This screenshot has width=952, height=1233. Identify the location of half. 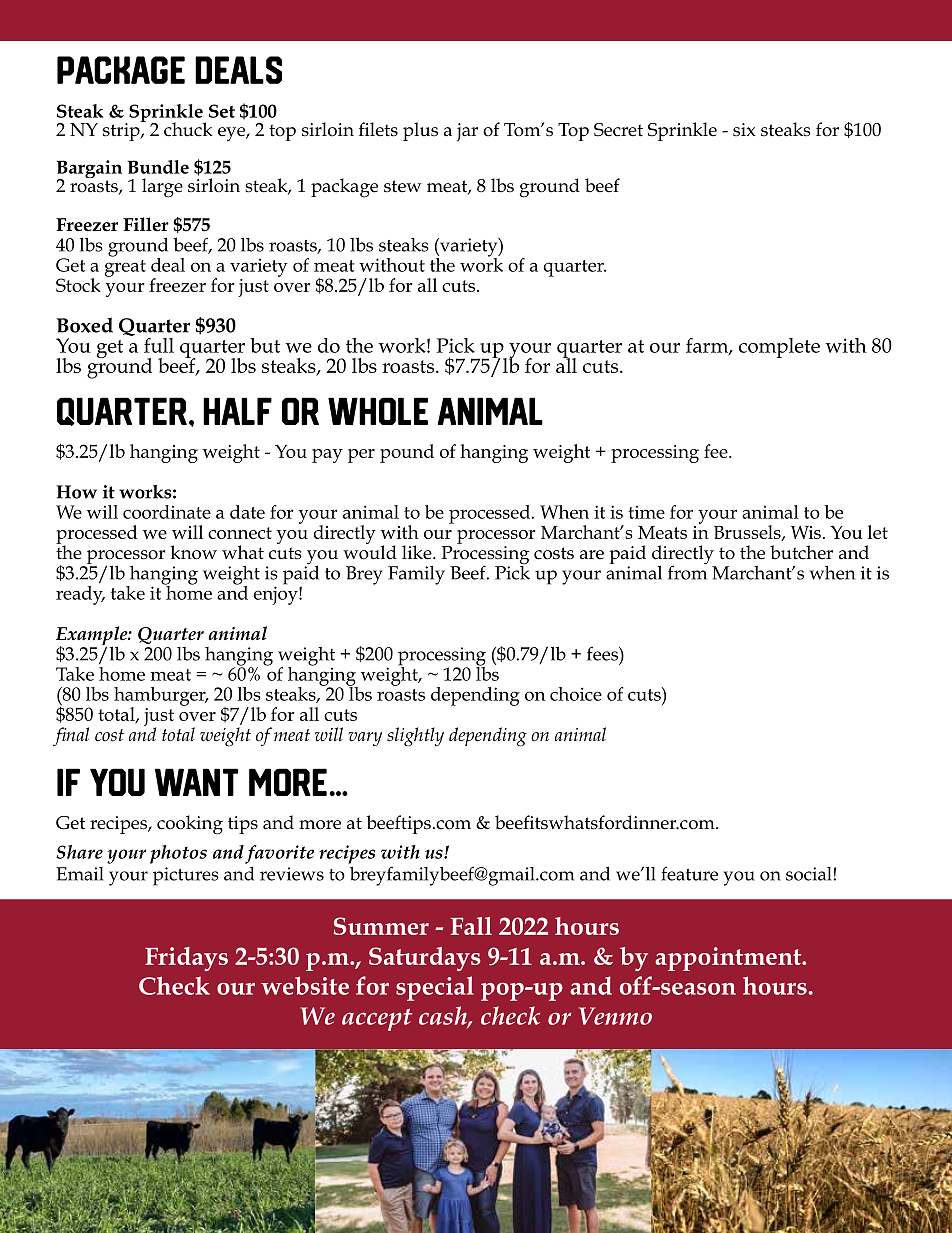
(237, 411).
